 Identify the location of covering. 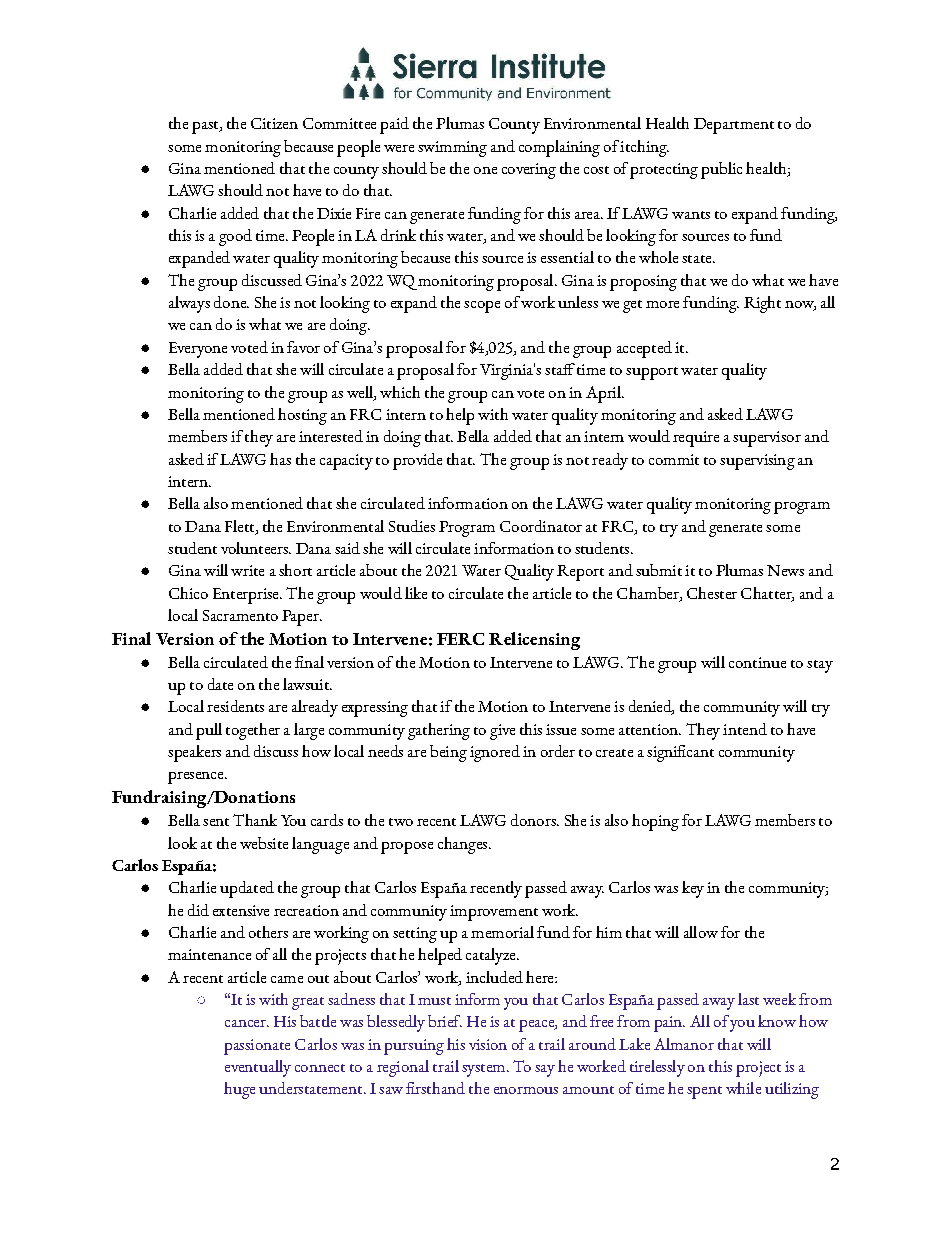
(529, 171).
